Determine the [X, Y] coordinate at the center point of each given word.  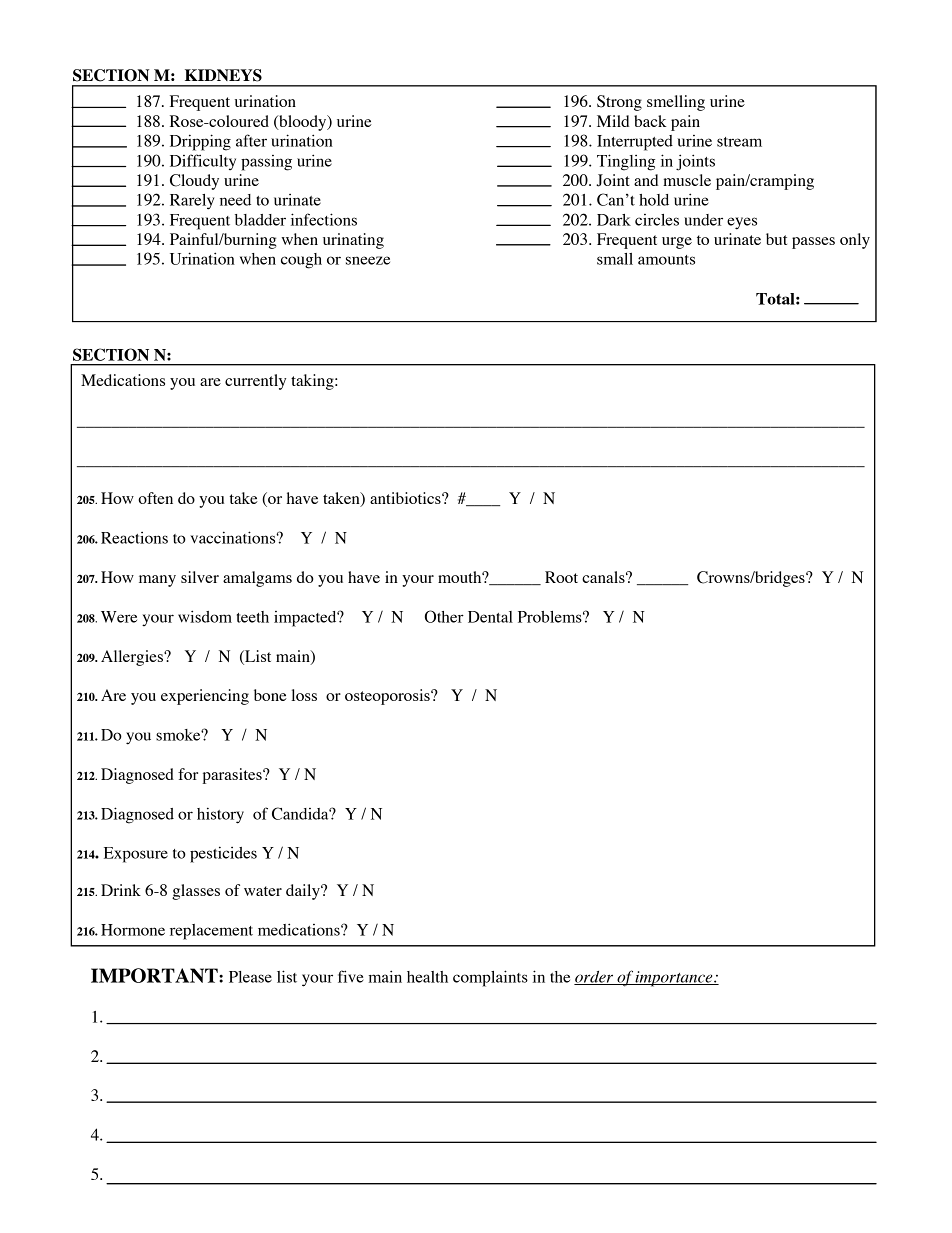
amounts [666, 260]
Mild [613, 121]
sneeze [368, 260]
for [188, 774]
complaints [490, 978]
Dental [490, 617]
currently [255, 382]
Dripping [200, 142]
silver [200, 577]
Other [444, 616]
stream [739, 142]
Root [561, 577]
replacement [211, 932]
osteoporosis [388, 697]
